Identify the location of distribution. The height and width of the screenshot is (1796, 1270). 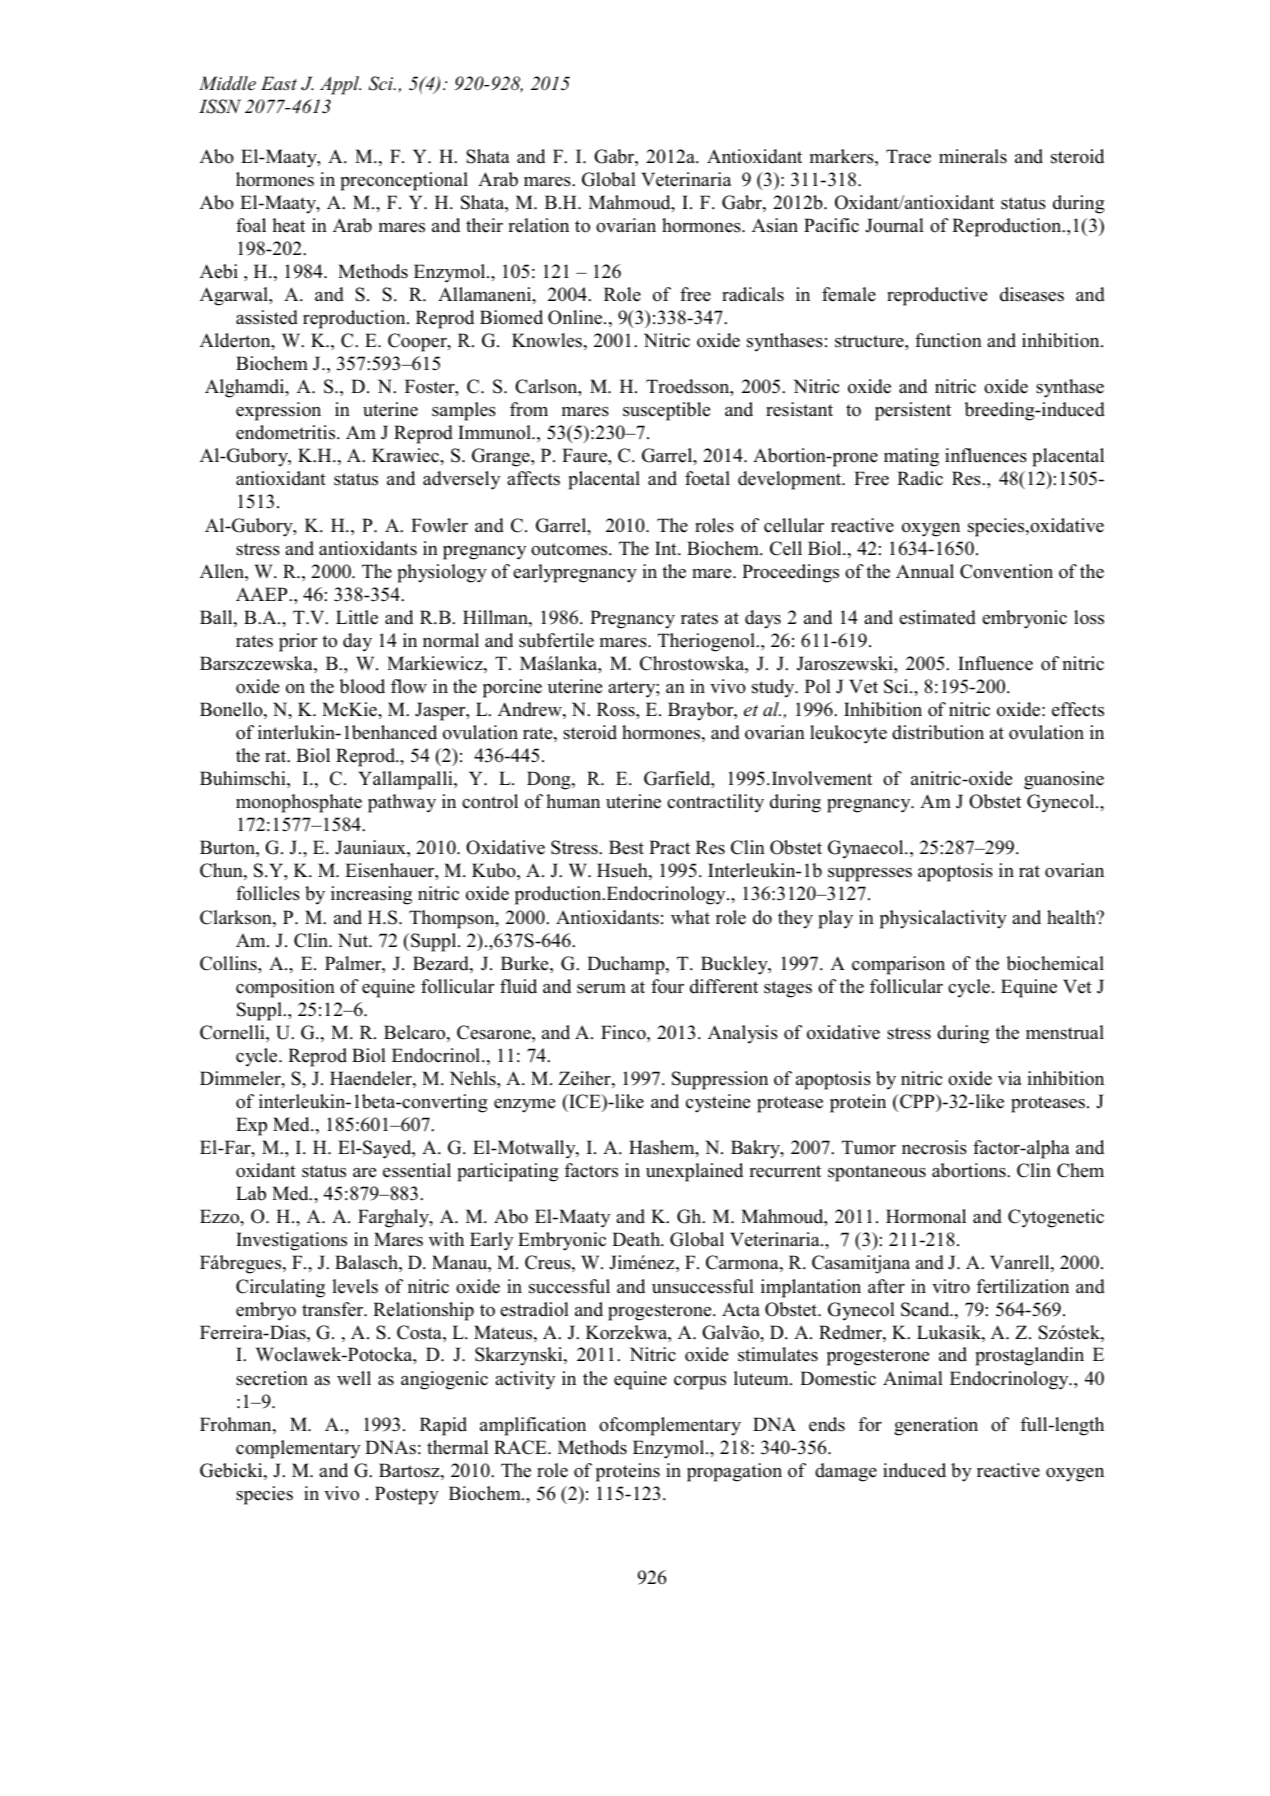
(938, 732).
